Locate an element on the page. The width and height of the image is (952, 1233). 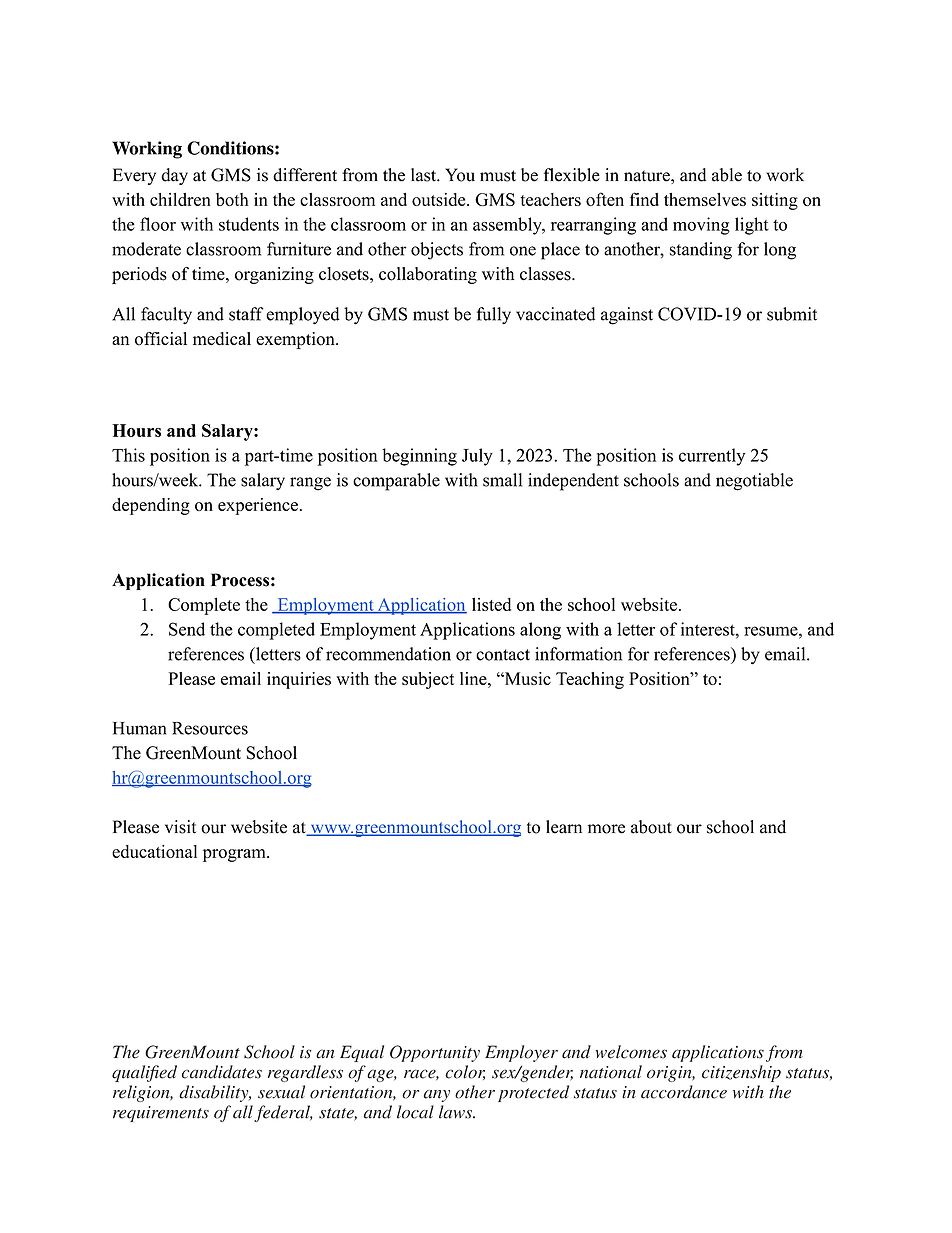
color is located at coordinates (465, 1072).
